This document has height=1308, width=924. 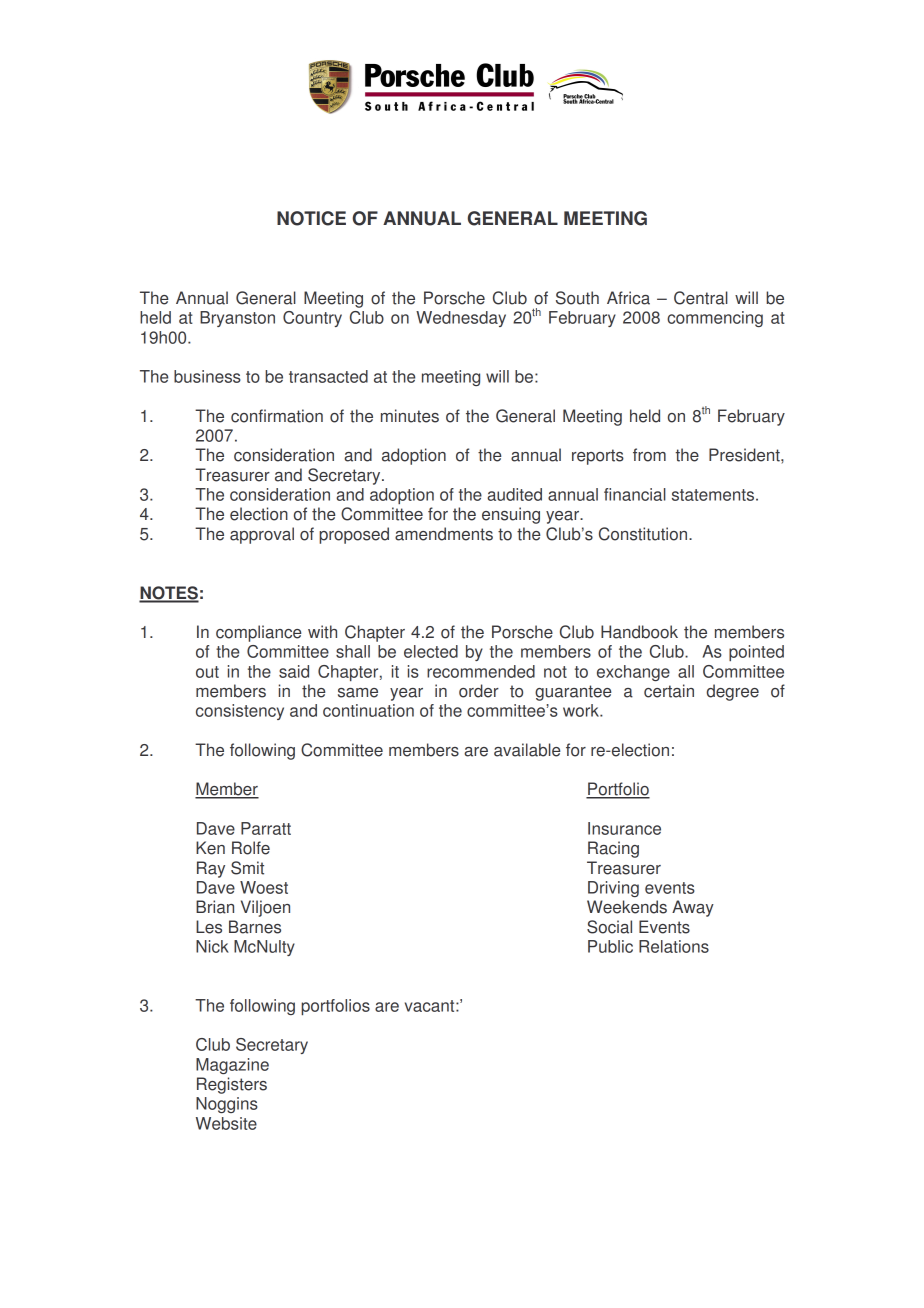 What do you see at coordinates (669, 691) in the document?
I see `certain` at bounding box center [669, 691].
